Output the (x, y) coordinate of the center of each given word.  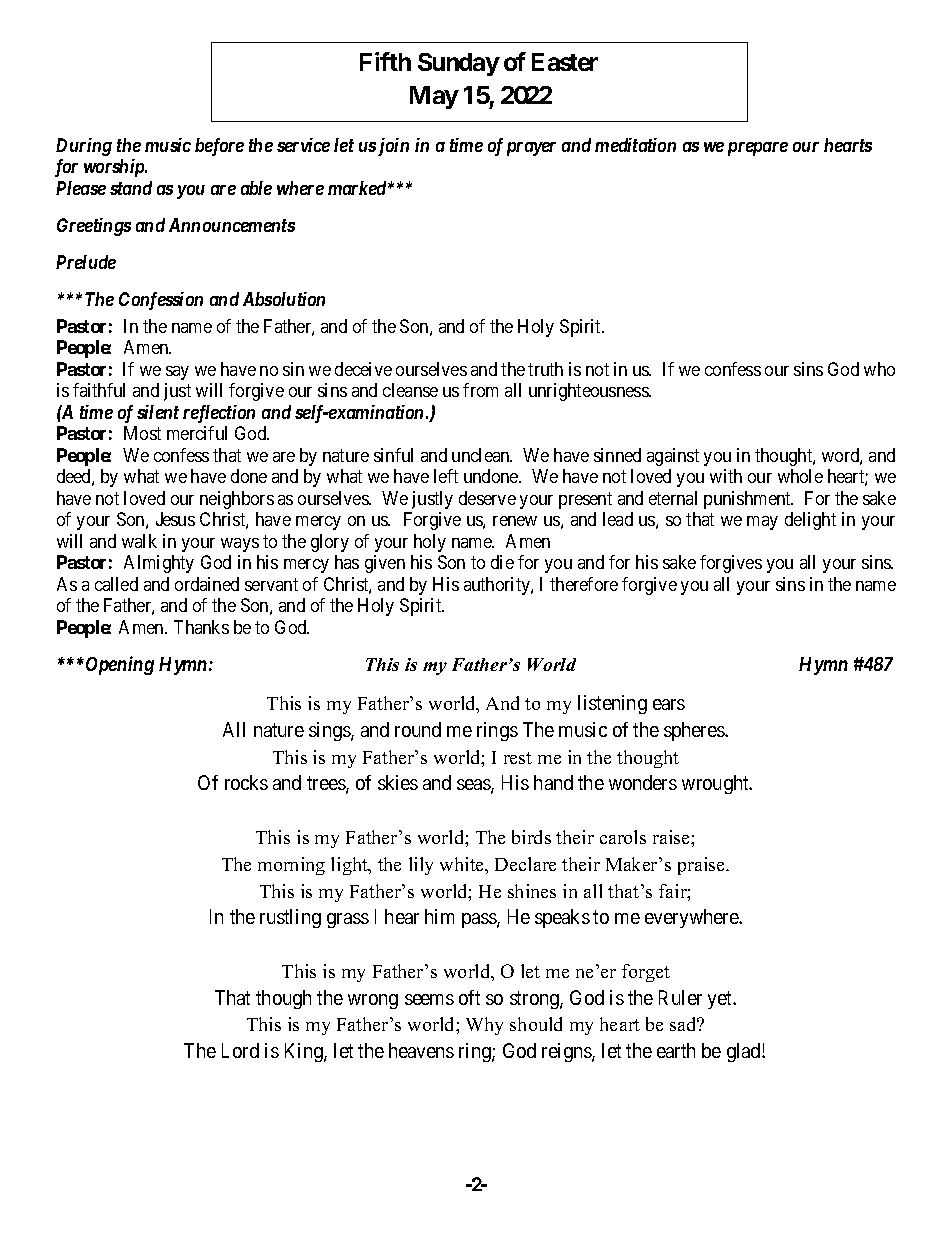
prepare (758, 149)
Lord (240, 1050)
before (219, 147)
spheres (695, 731)
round (418, 729)
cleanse (410, 390)
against (673, 457)
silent (158, 412)
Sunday (459, 64)
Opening (118, 665)
